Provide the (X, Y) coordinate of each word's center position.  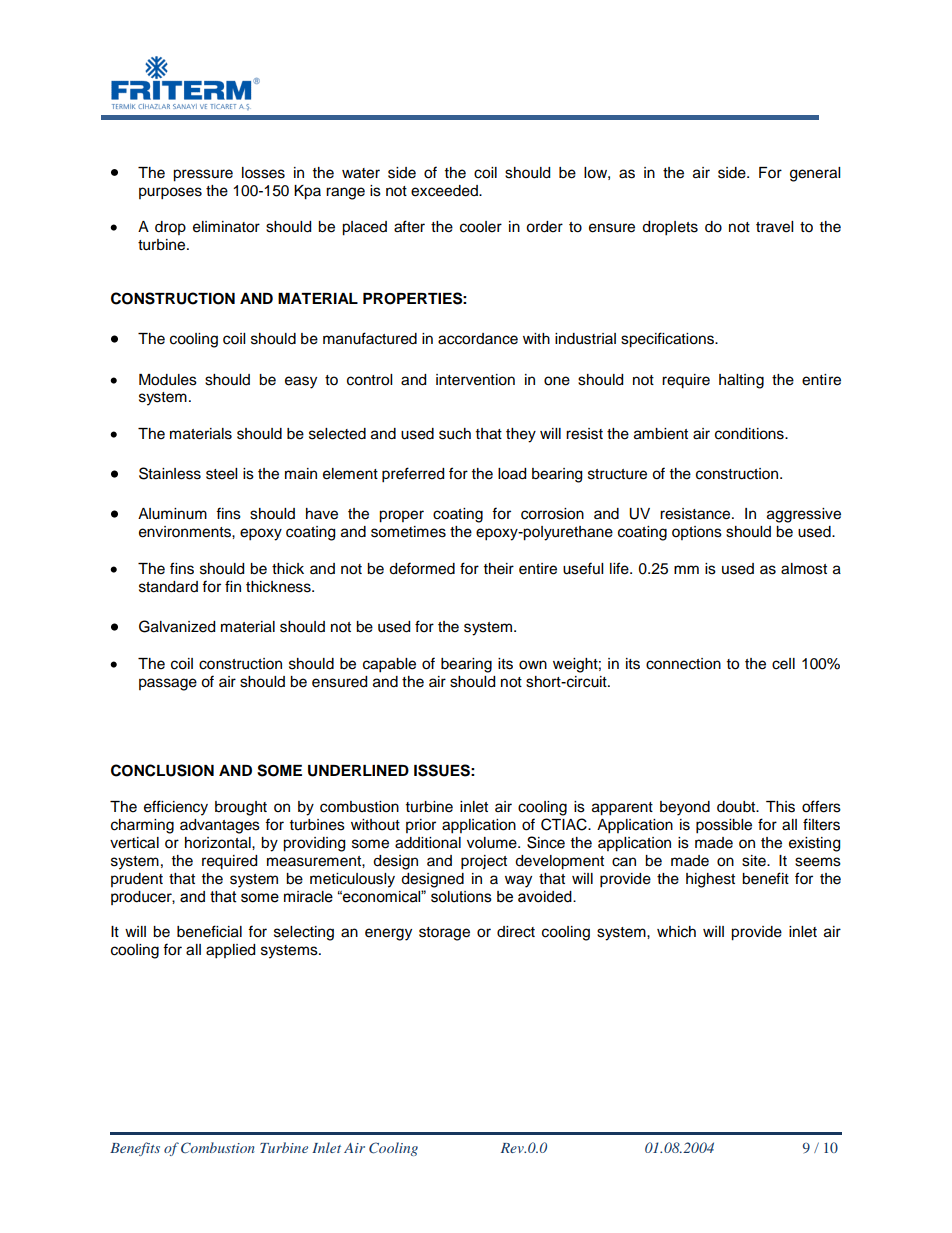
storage (444, 934)
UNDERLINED (358, 771)
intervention (475, 380)
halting (741, 381)
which (676, 932)
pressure (203, 175)
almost (804, 569)
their (499, 569)
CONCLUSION (162, 770)
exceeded (445, 191)
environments (186, 532)
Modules (168, 380)
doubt (737, 807)
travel (774, 227)
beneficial (209, 931)
